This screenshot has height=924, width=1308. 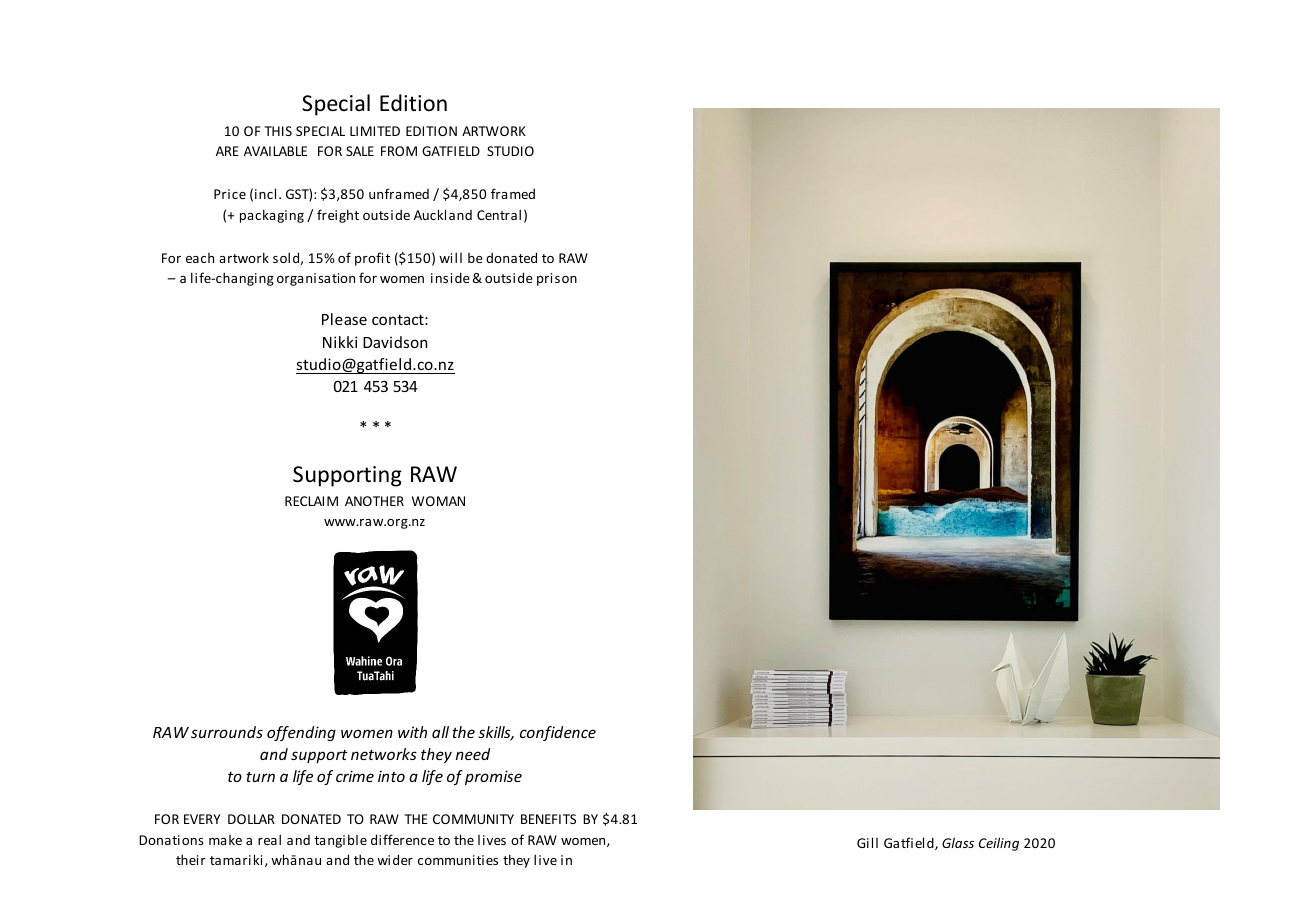 I want to click on BENEFITS, so click(x=548, y=819).
